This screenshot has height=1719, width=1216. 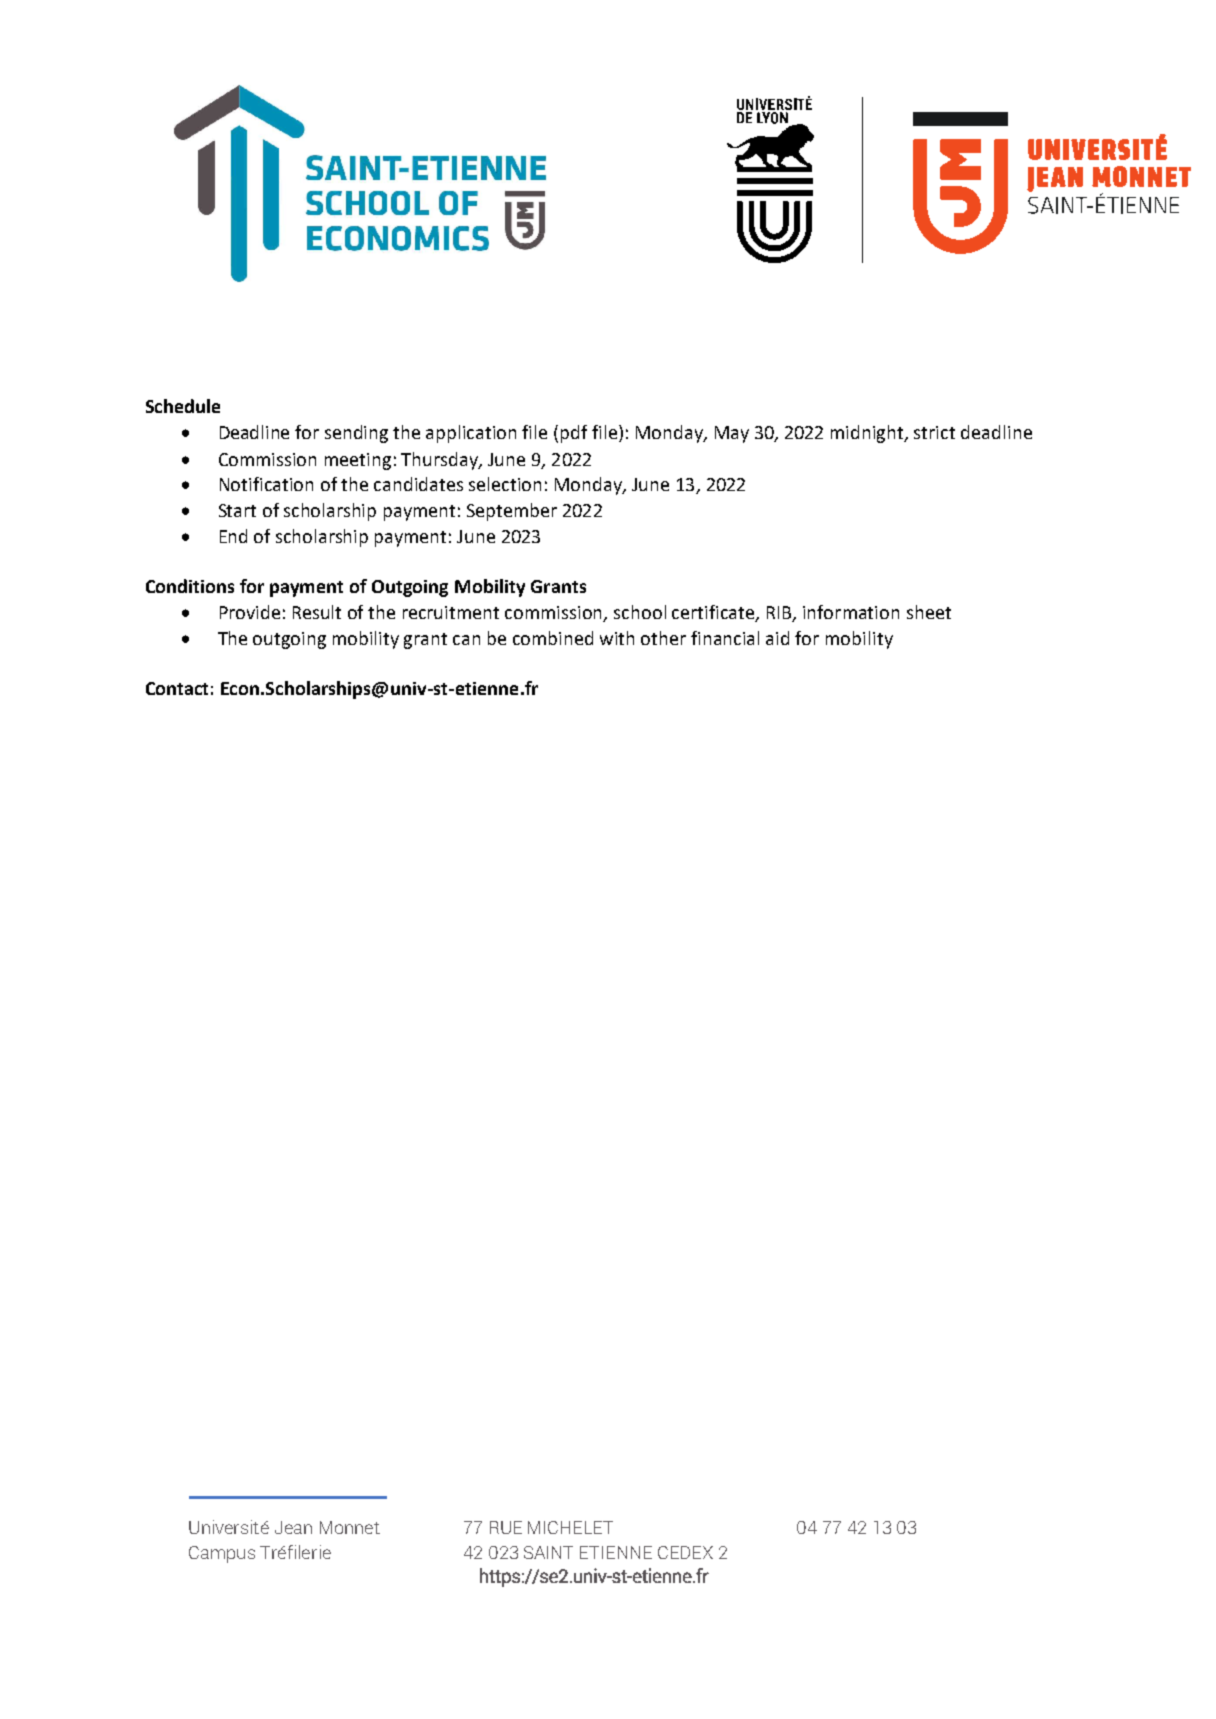 What do you see at coordinates (250, 612) in the screenshot?
I see `Provide` at bounding box center [250, 612].
